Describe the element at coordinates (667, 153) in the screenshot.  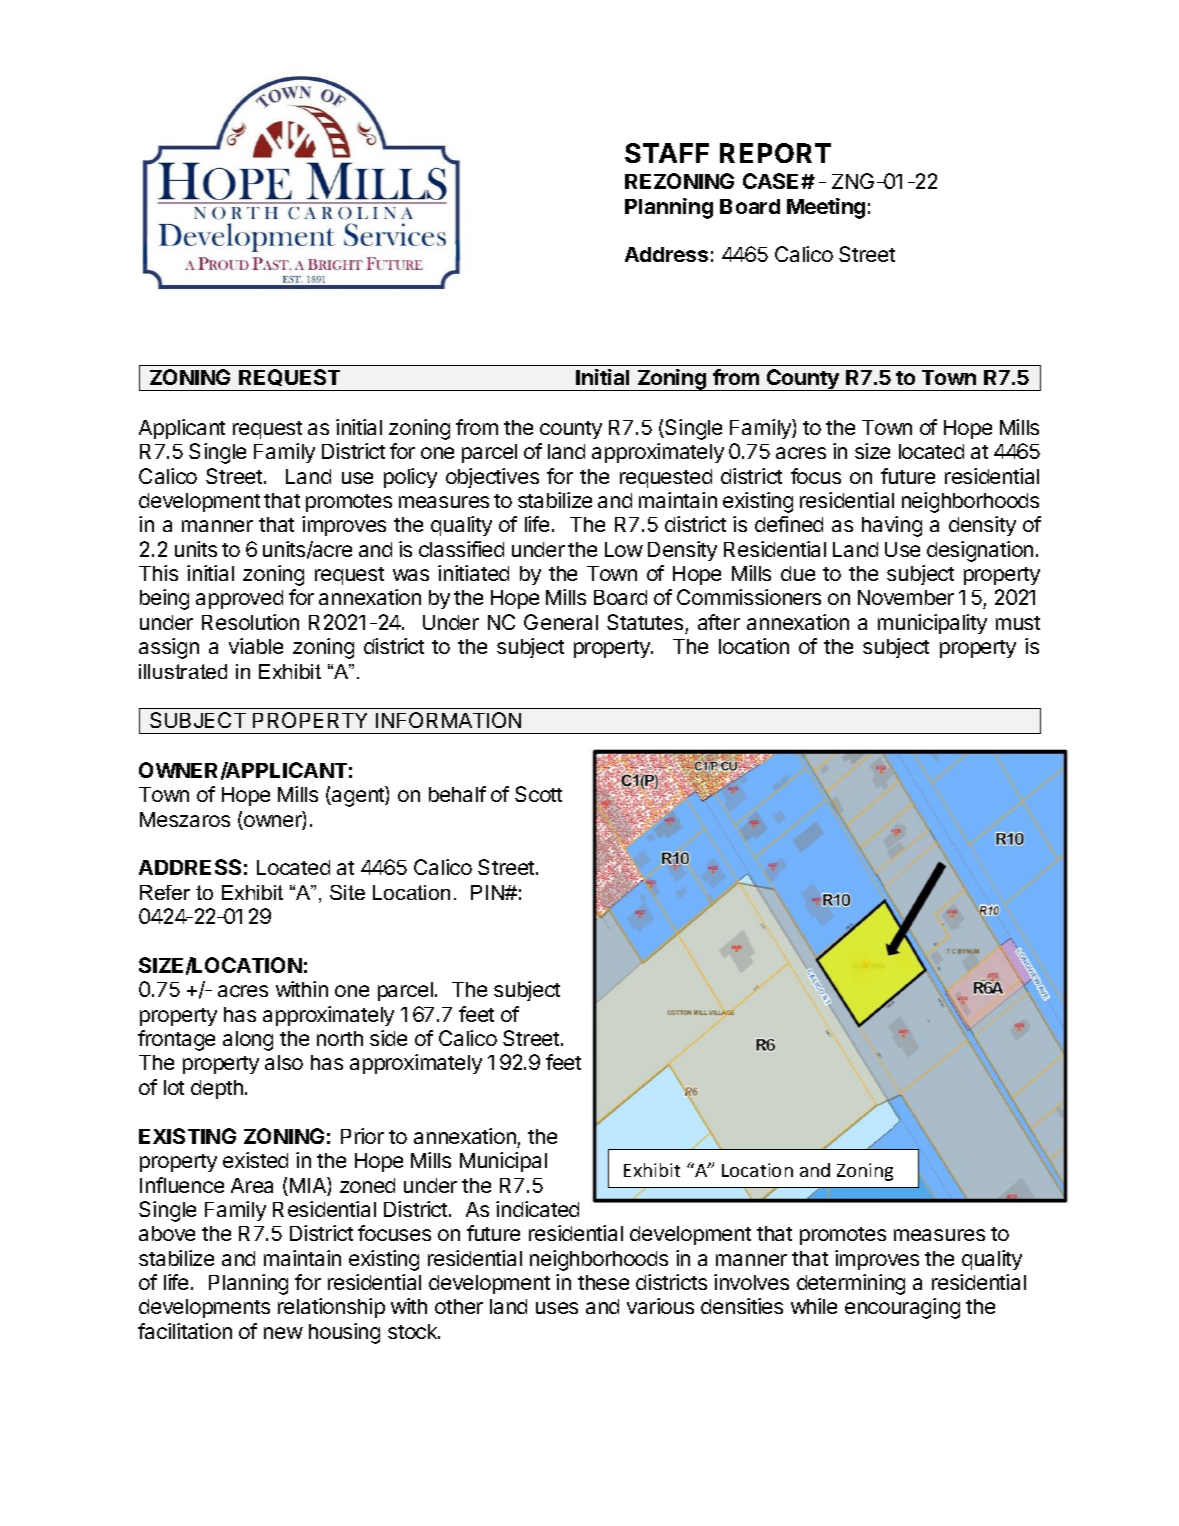
I see `STAFF` at that location.
